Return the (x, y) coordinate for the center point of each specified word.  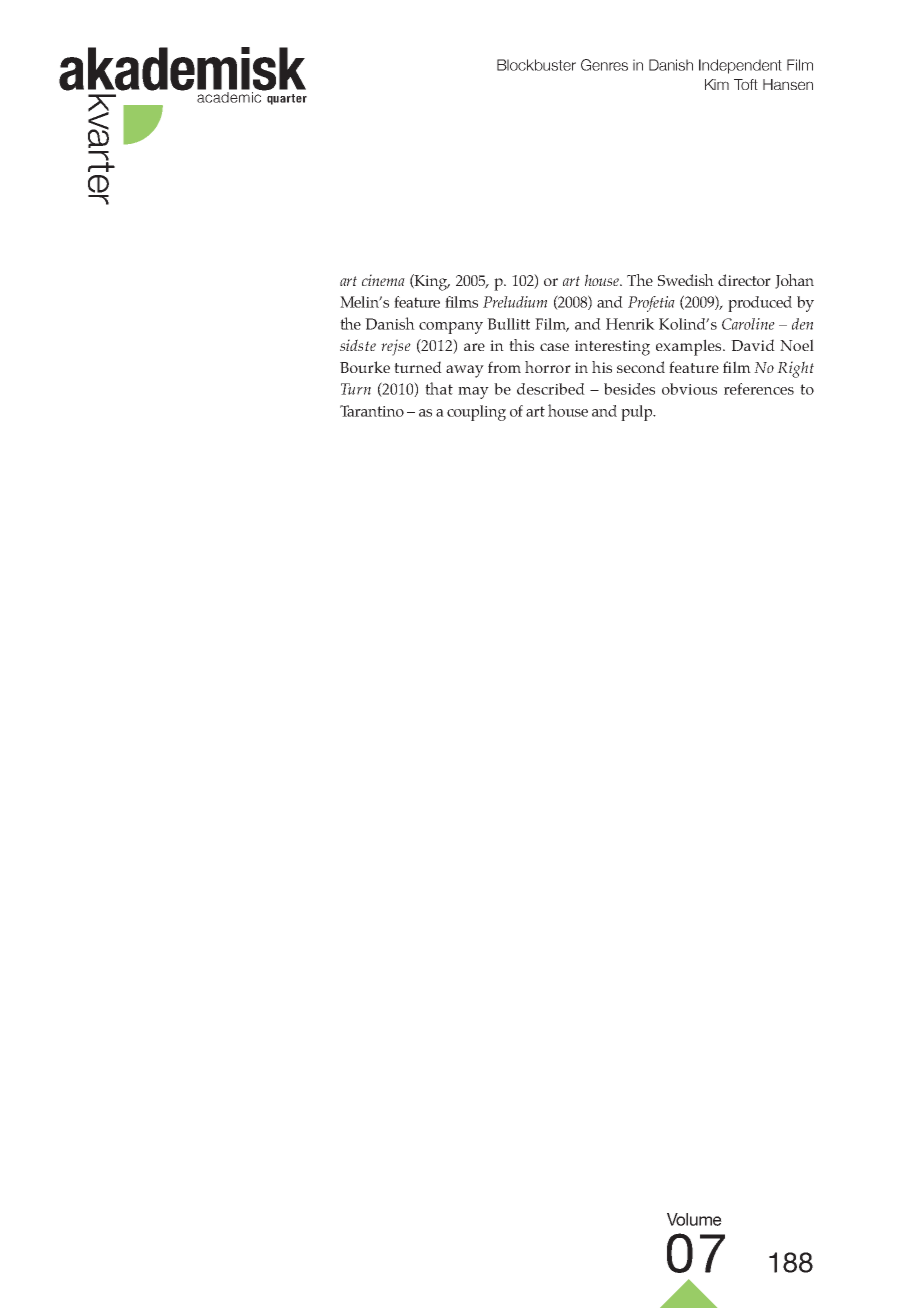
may (473, 393)
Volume (694, 1219)
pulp (638, 413)
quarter (287, 99)
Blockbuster (536, 65)
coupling (476, 413)
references (759, 389)
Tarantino (372, 411)
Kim (717, 84)
